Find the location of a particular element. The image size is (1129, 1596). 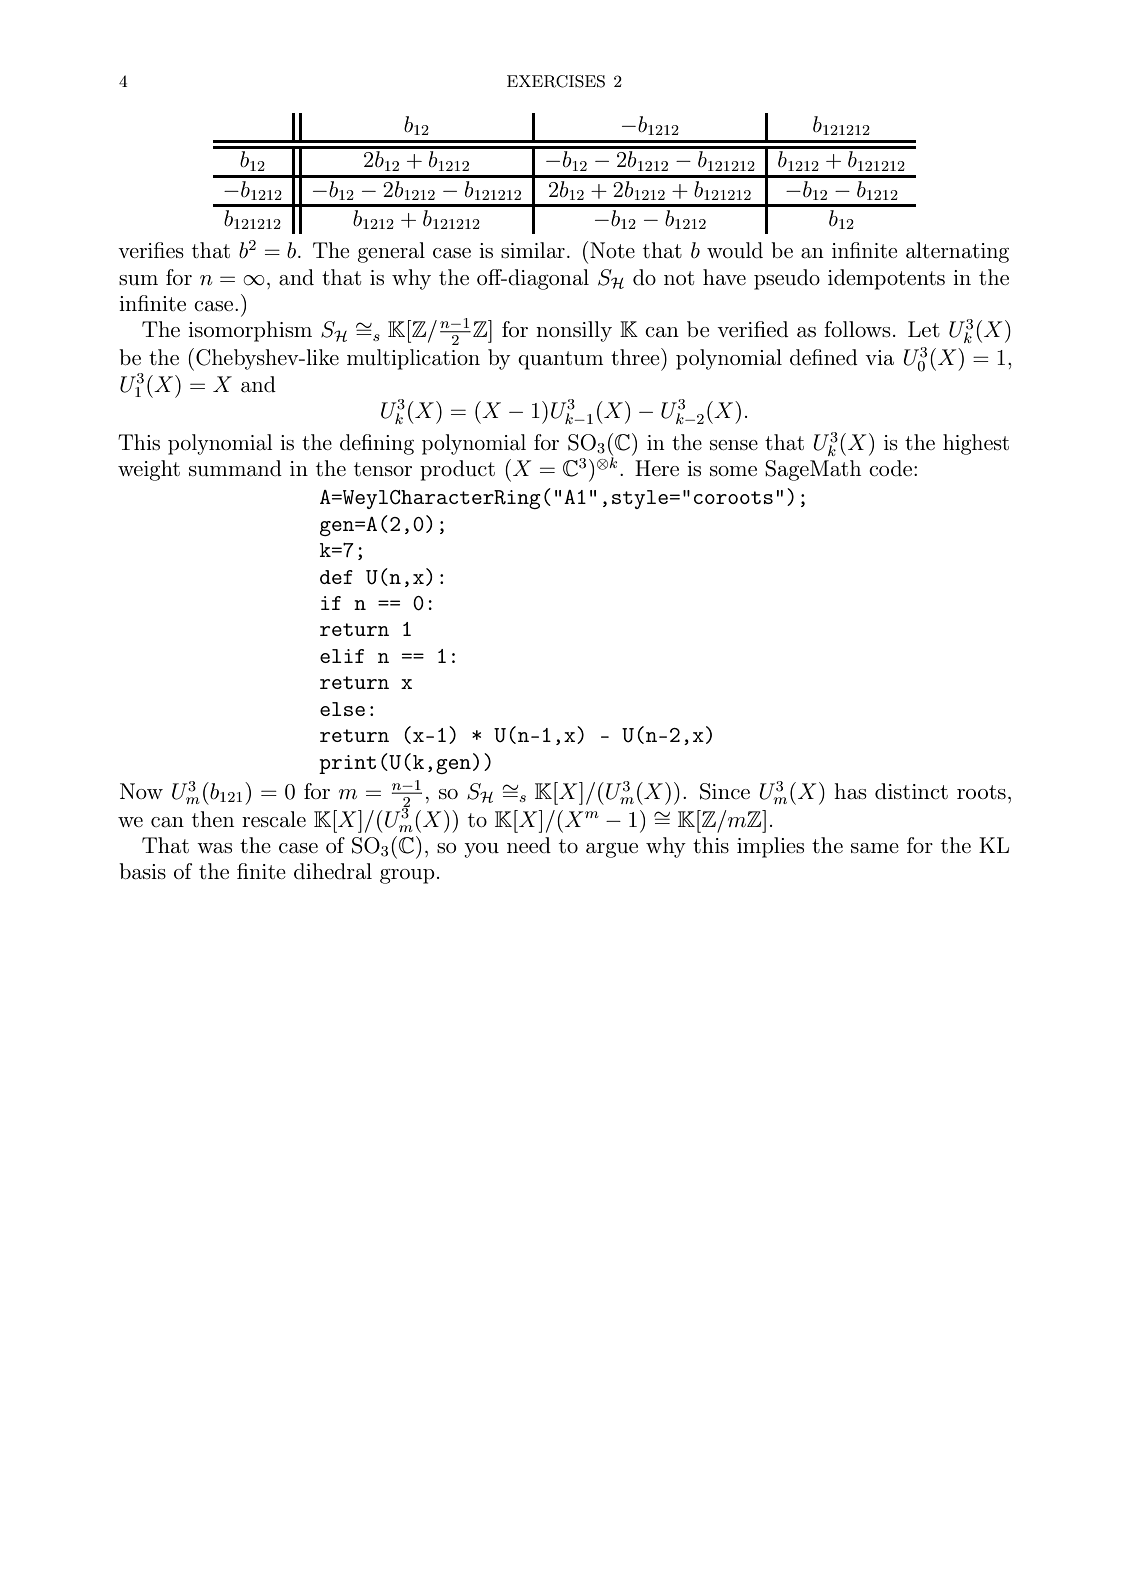

code is located at coordinates (892, 468).
